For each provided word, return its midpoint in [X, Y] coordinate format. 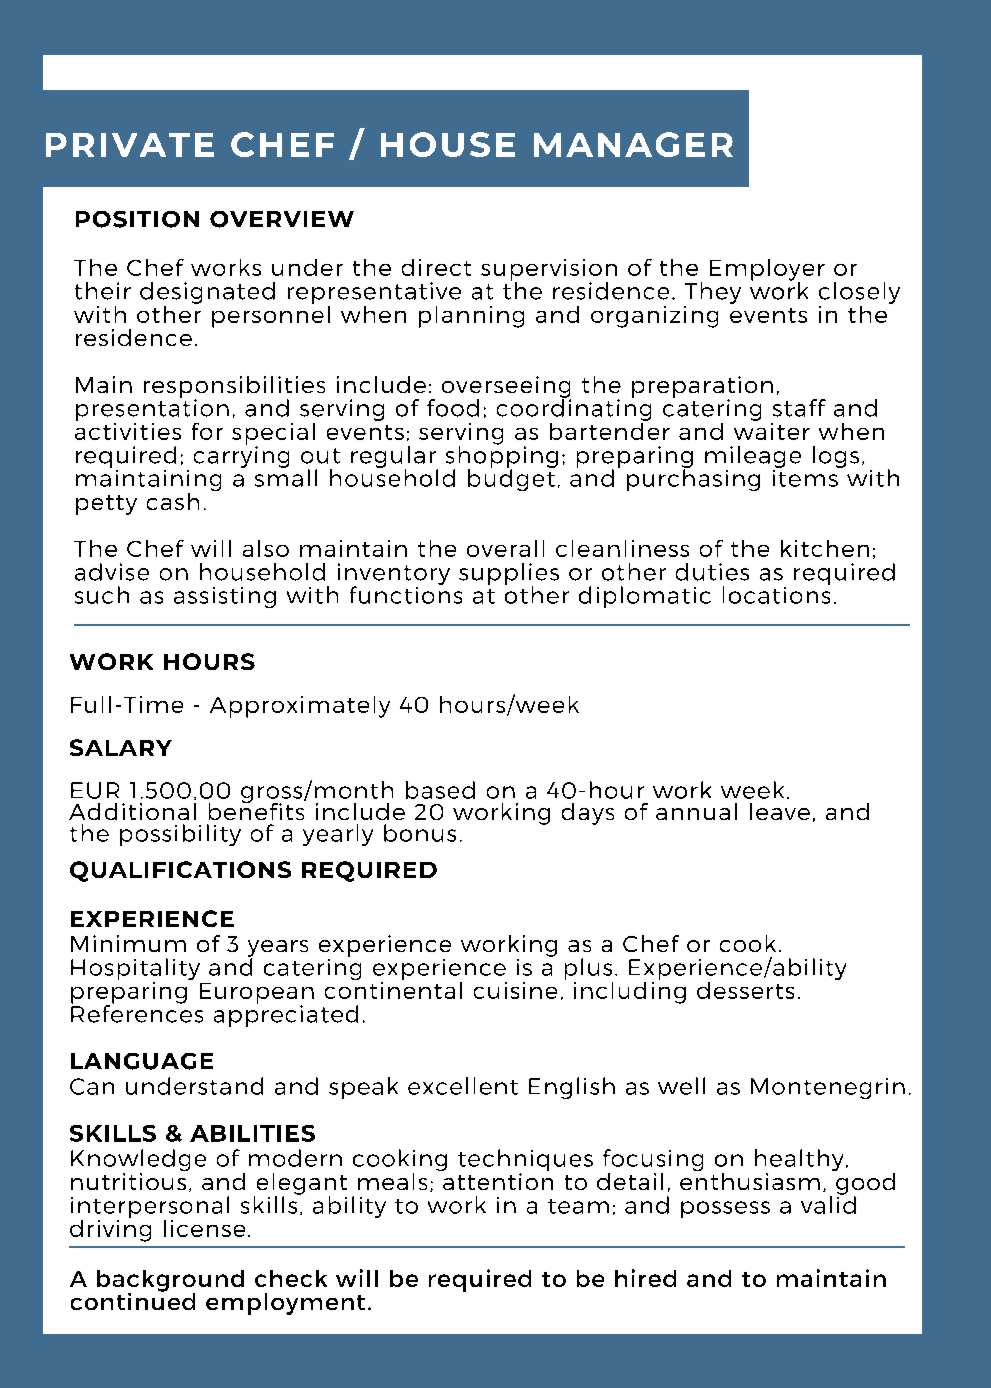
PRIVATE [130, 145]
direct [436, 267]
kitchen [825, 548]
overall [505, 548]
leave [780, 811]
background [170, 1282]
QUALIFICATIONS [180, 871]
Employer [767, 271]
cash [173, 501]
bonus [420, 833]
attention [498, 1181]
